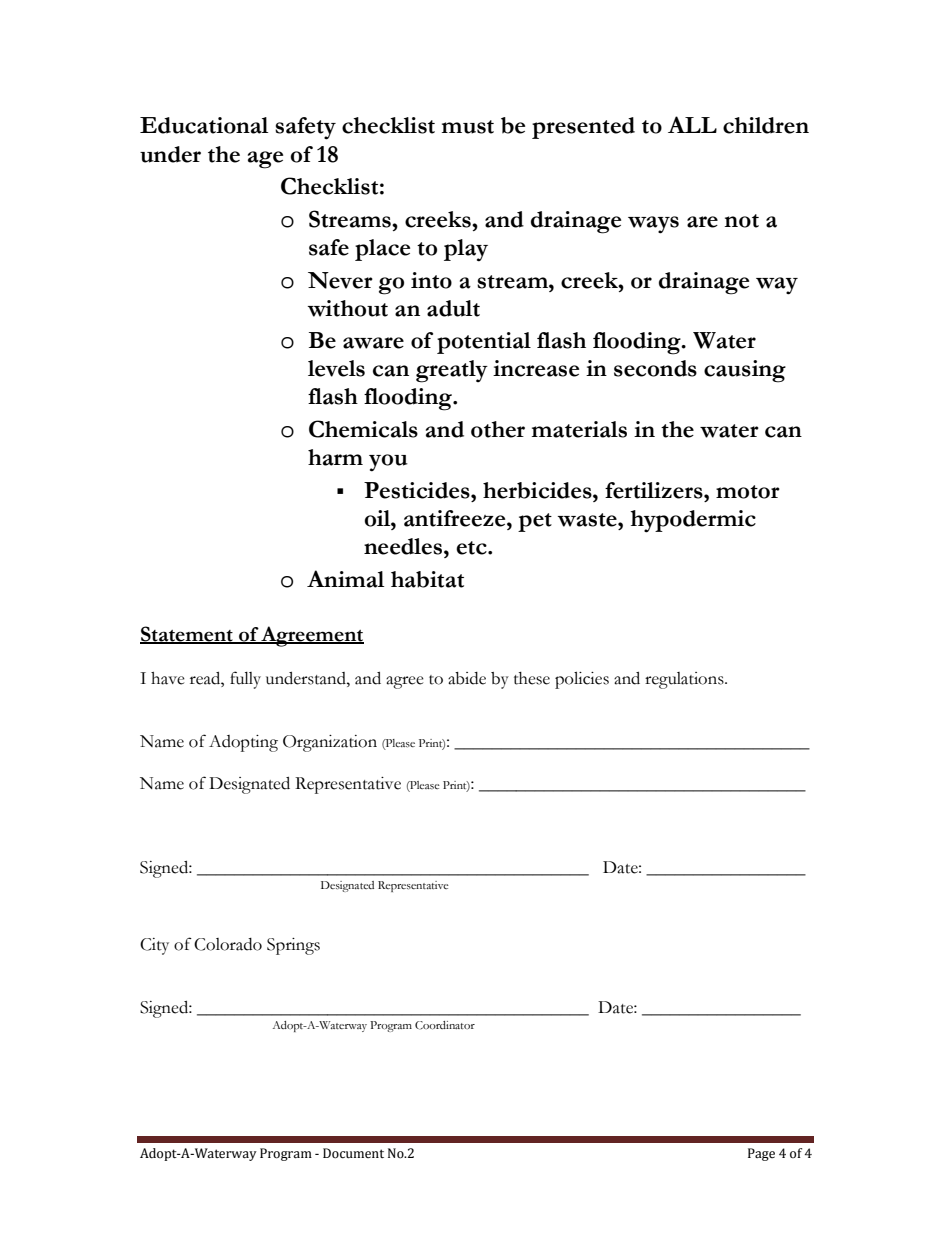 The image size is (952, 1233). Describe the element at coordinates (245, 680) in the screenshot. I see `fully` at that location.
